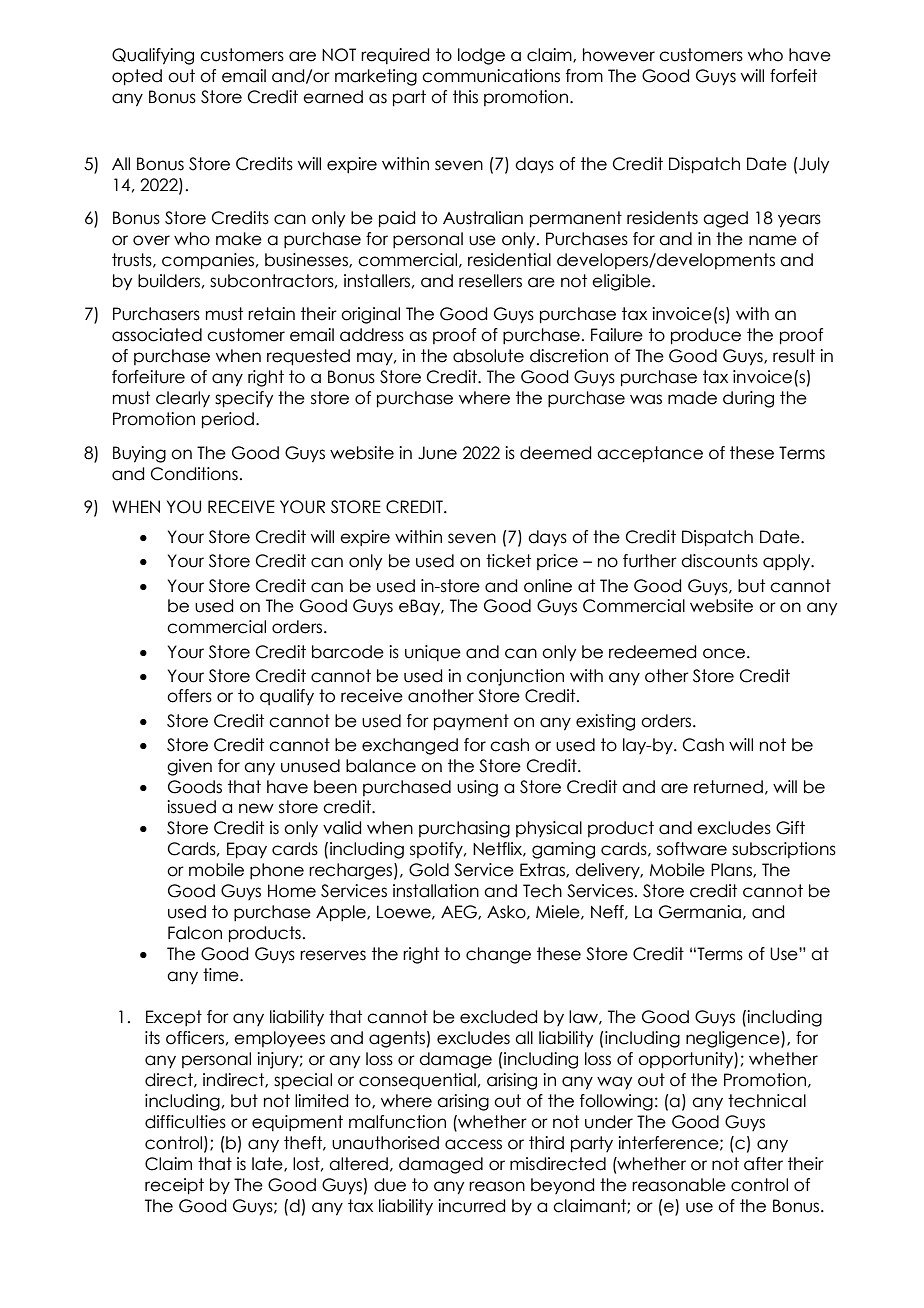  I want to click on receipt, so click(174, 1186).
